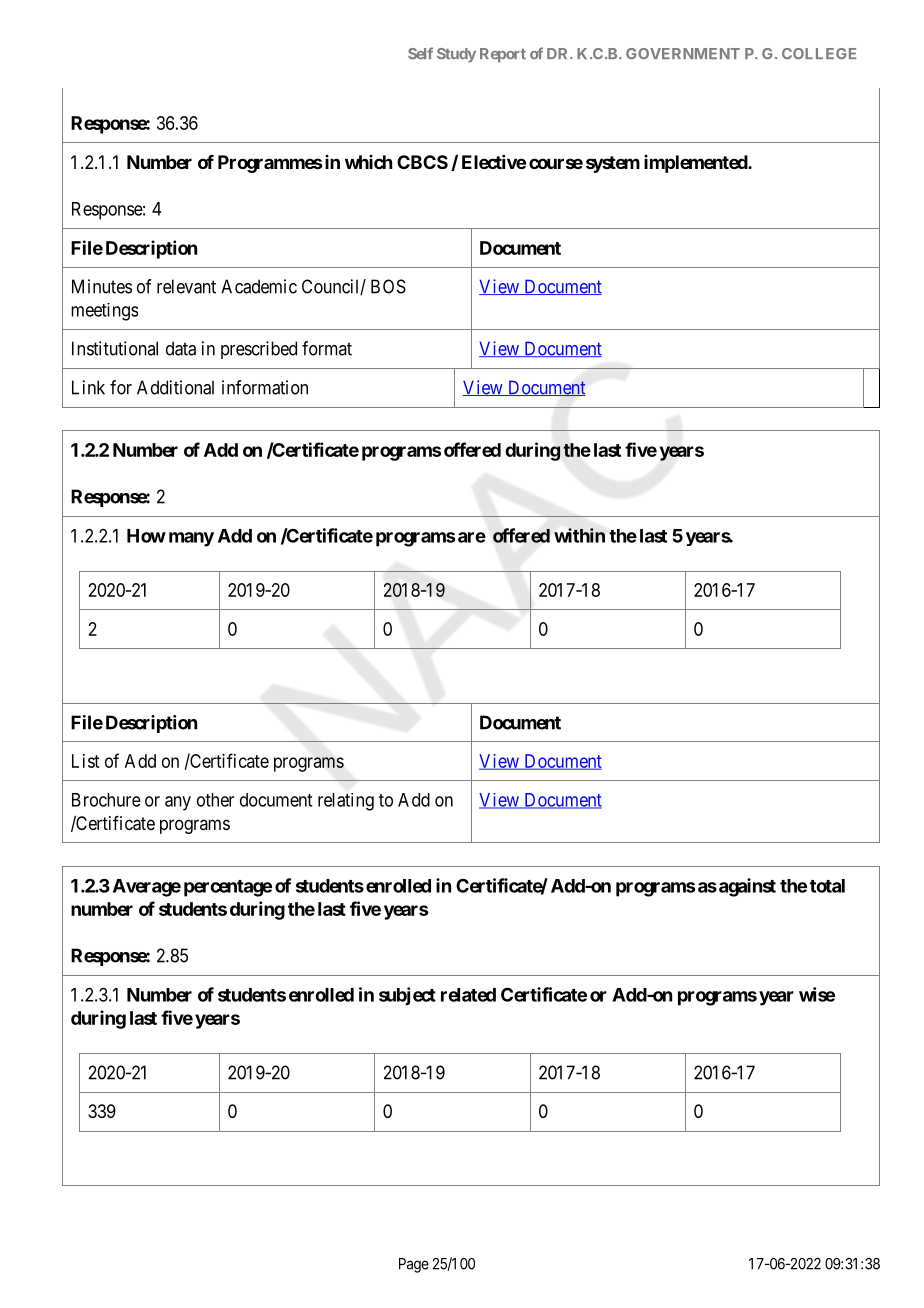 Image resolution: width=924 pixels, height=1308 pixels. Describe the element at coordinates (683, 53) in the screenshot. I see `GOVERNMENT` at that location.
